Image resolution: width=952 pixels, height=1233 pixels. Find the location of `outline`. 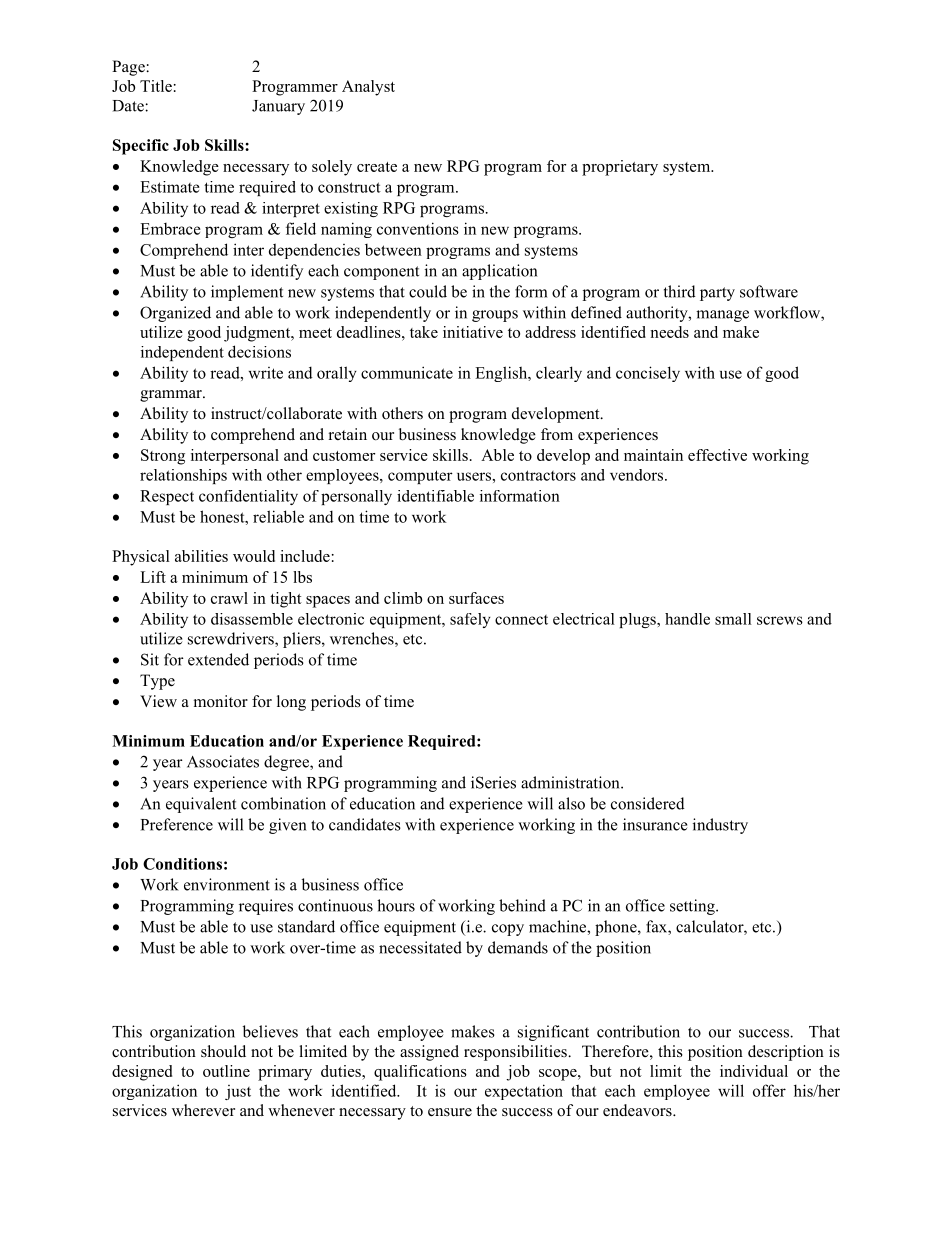

outline is located at coordinates (226, 1071).
